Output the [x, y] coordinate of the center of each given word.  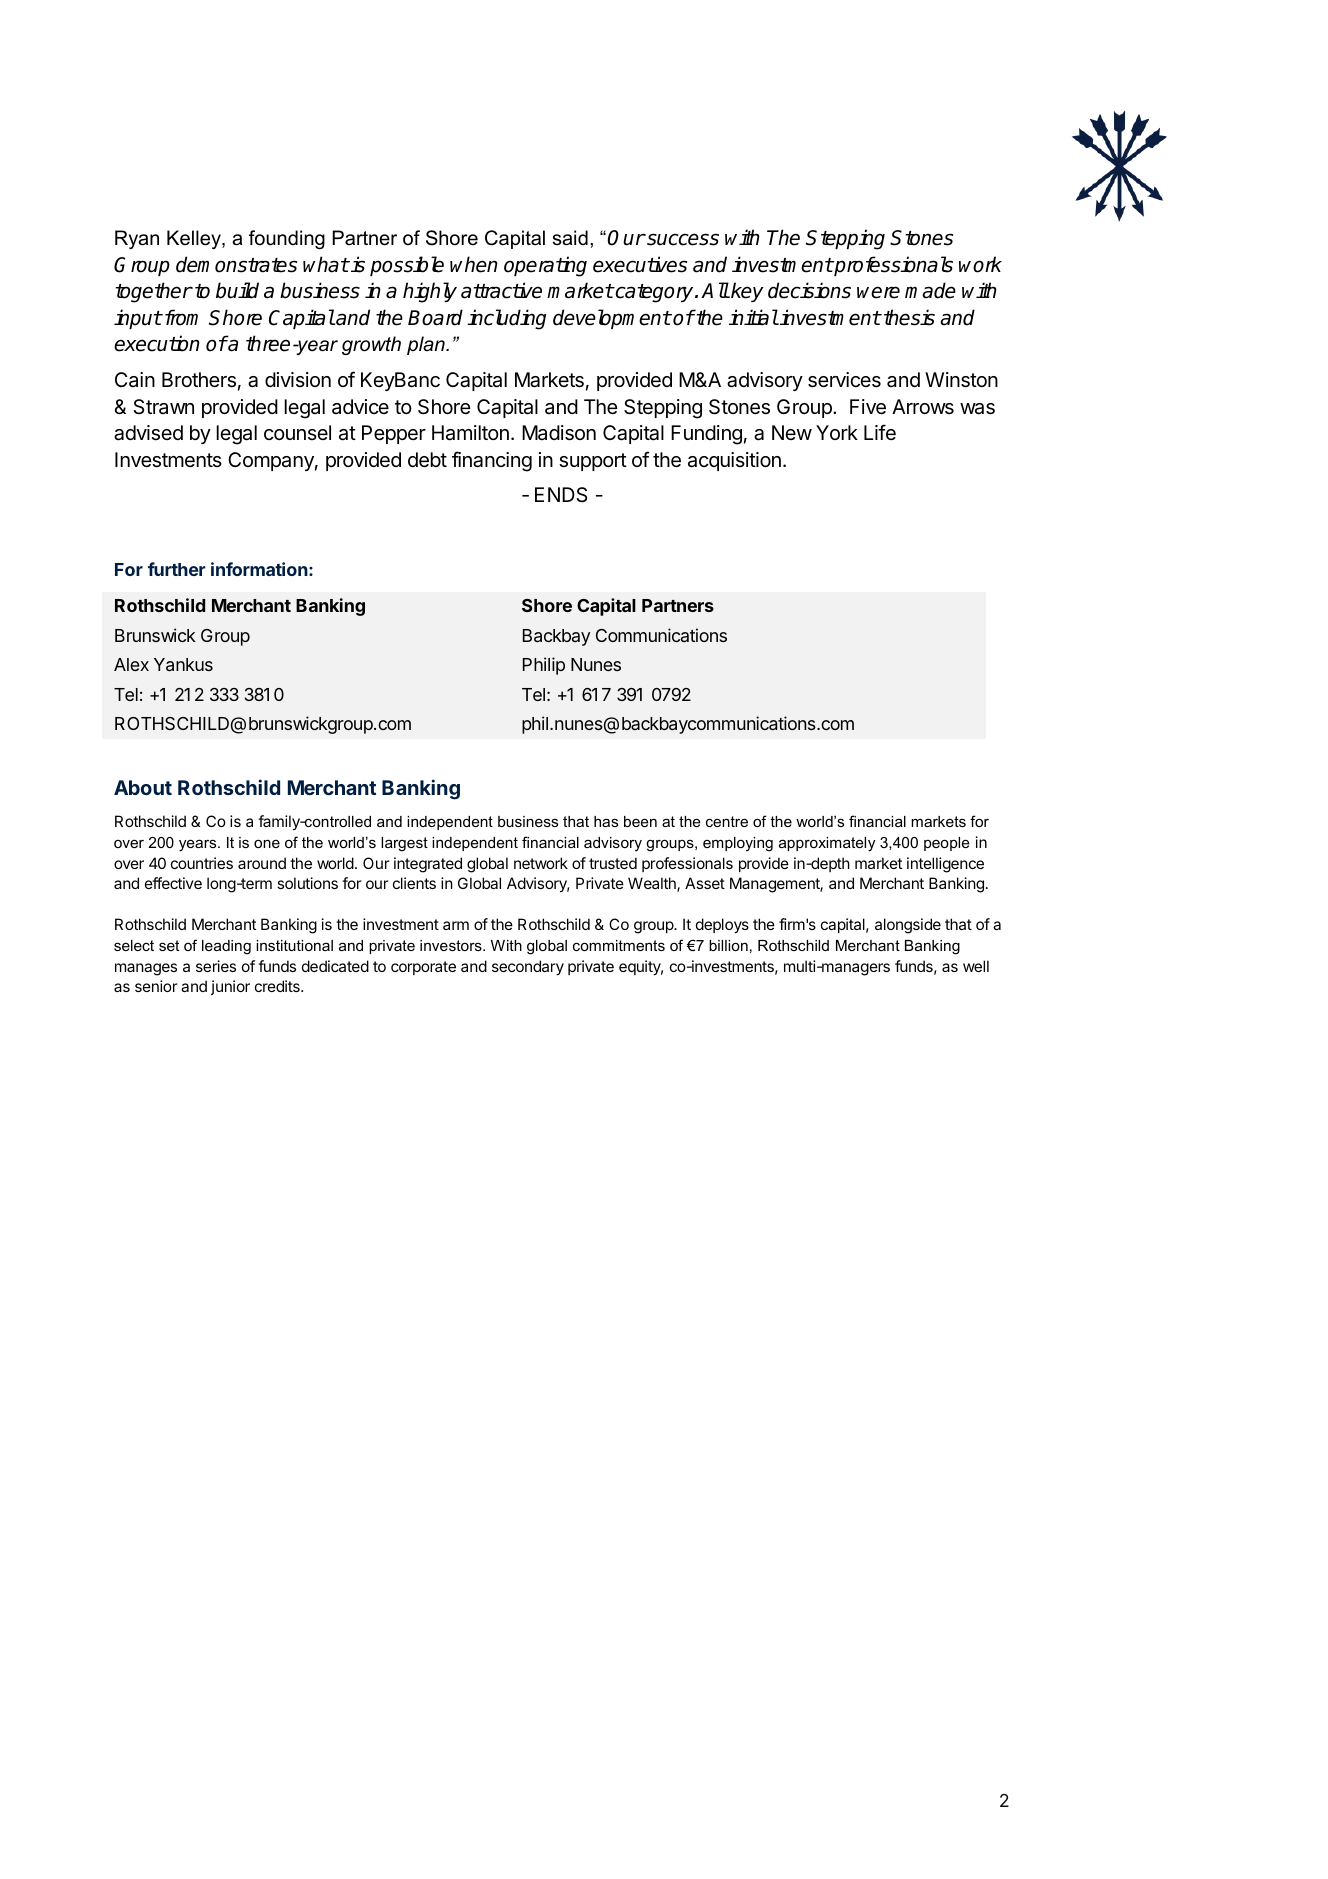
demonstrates [236, 264]
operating [545, 266]
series [216, 966]
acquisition [734, 461]
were [878, 292]
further [177, 569]
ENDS [561, 494]
